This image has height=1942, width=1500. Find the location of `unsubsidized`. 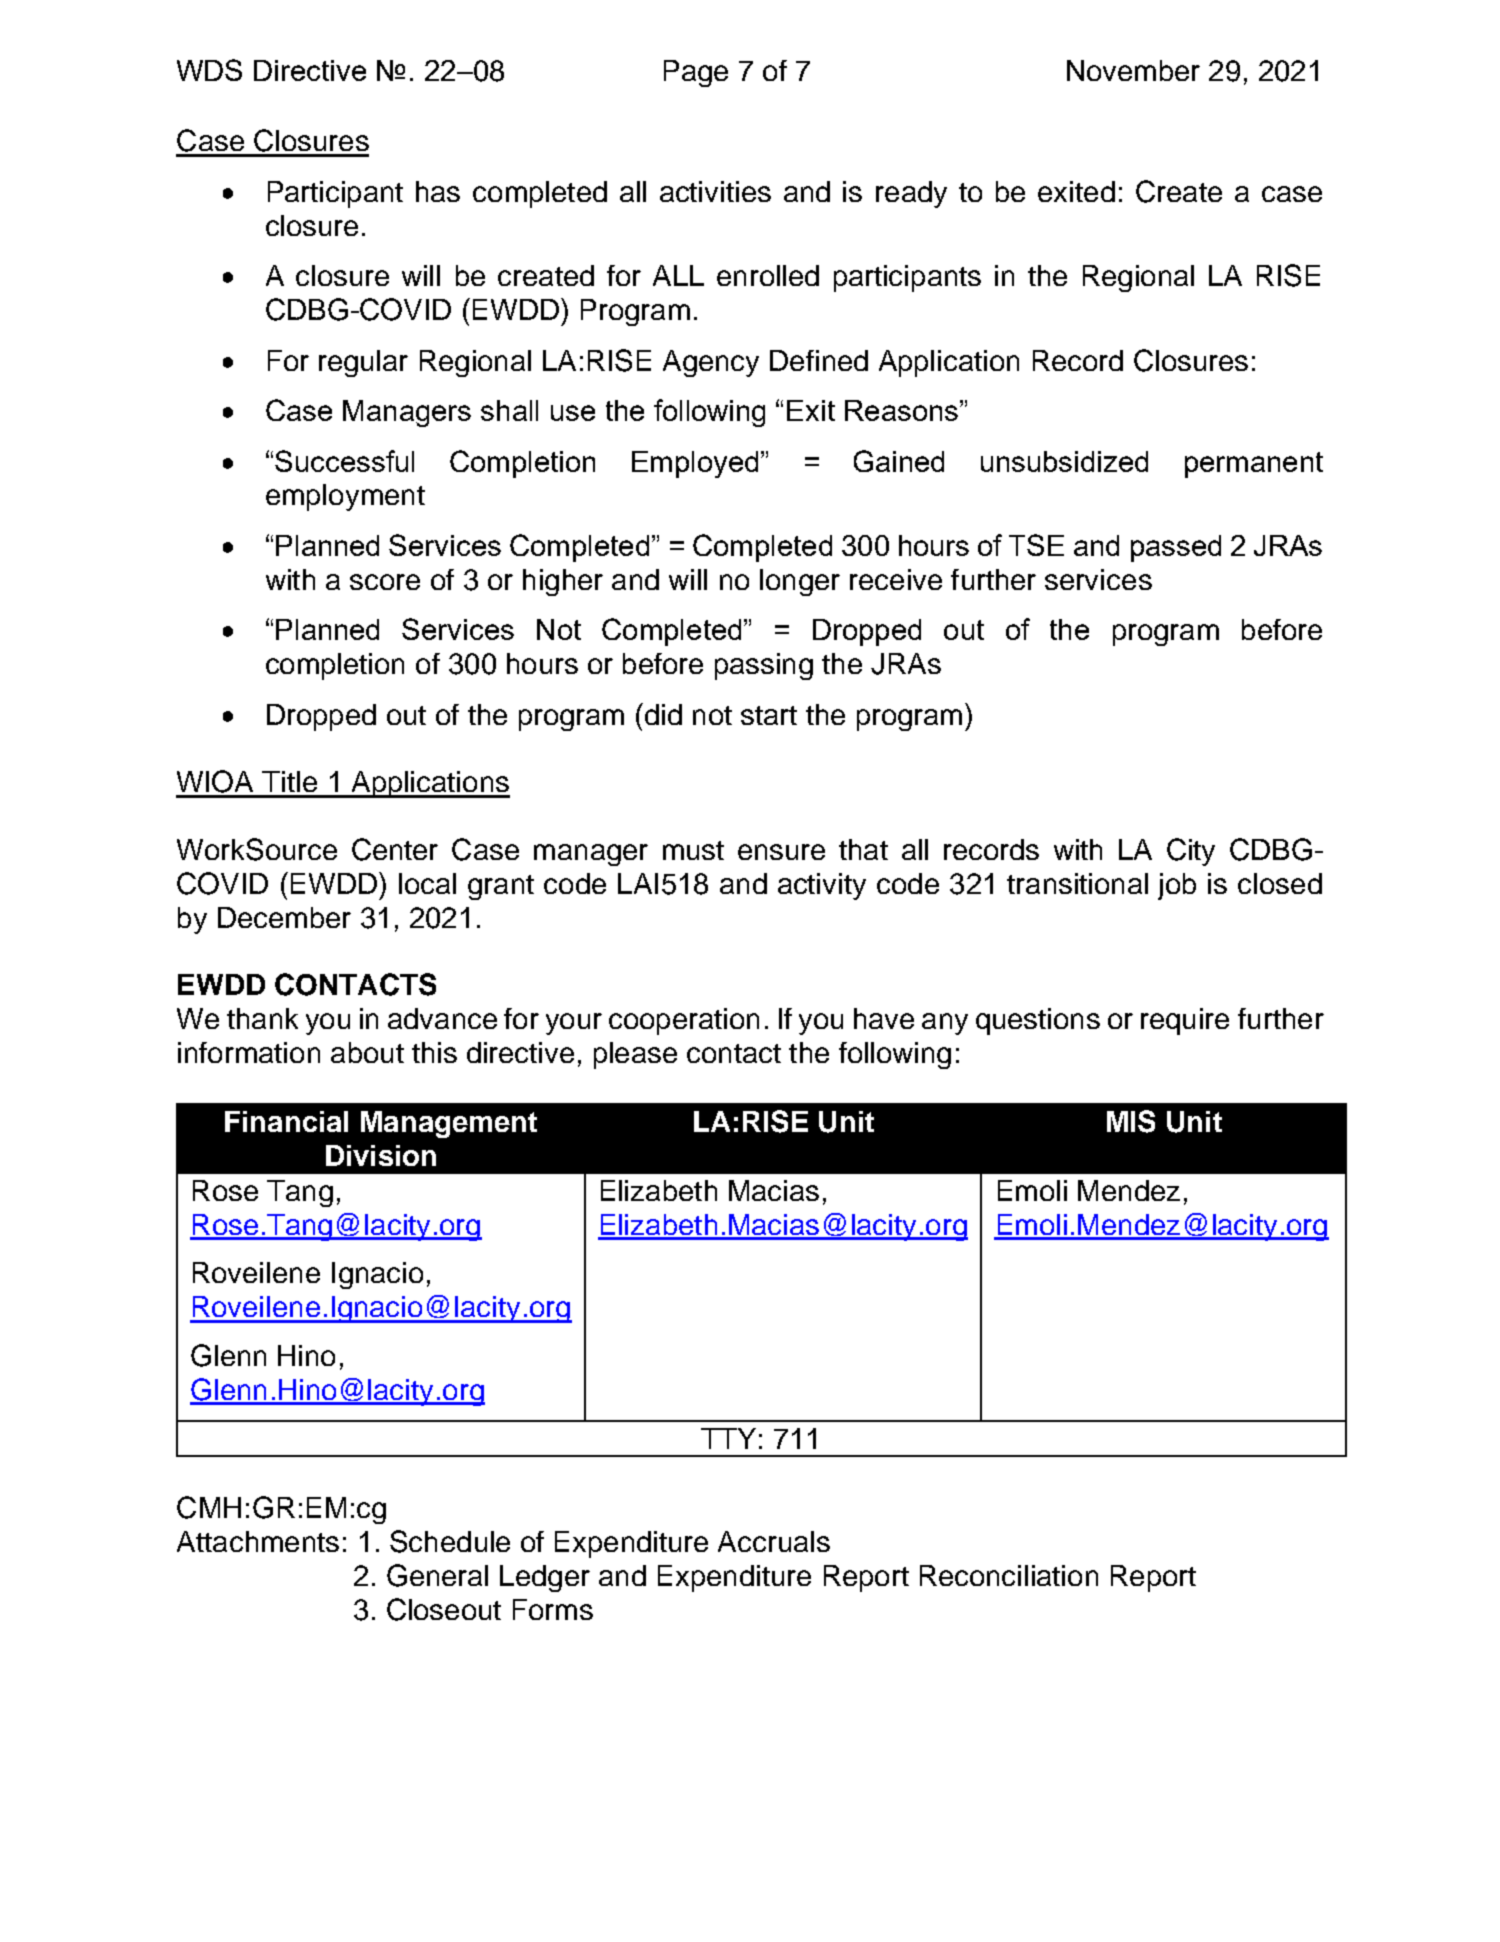

unsubsidized is located at coordinates (1064, 461).
